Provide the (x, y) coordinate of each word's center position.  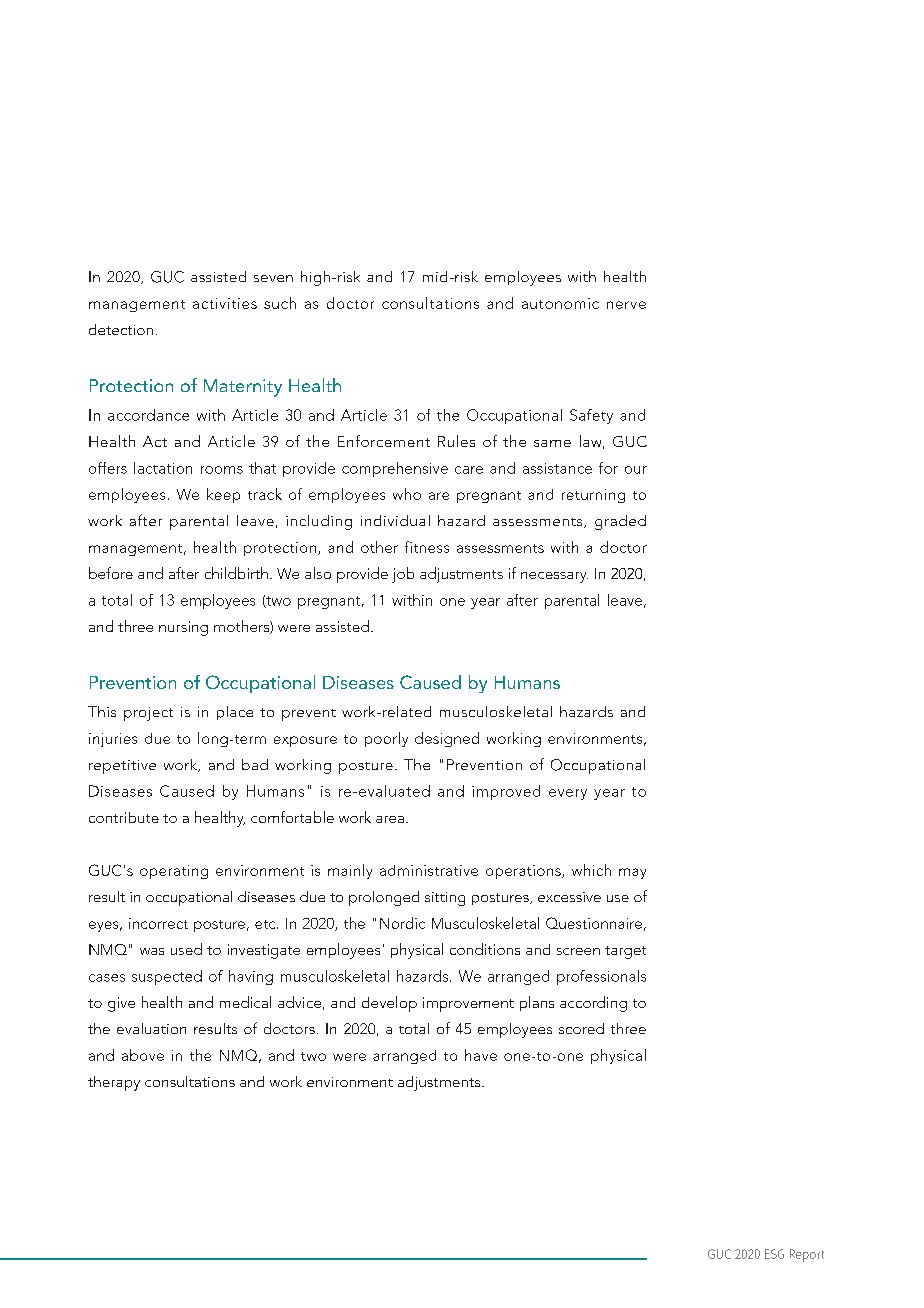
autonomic (560, 303)
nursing (183, 628)
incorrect (158, 923)
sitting (445, 899)
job (403, 575)
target (625, 952)
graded (620, 522)
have (481, 1055)
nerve (626, 305)
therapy (114, 1083)
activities (225, 303)
